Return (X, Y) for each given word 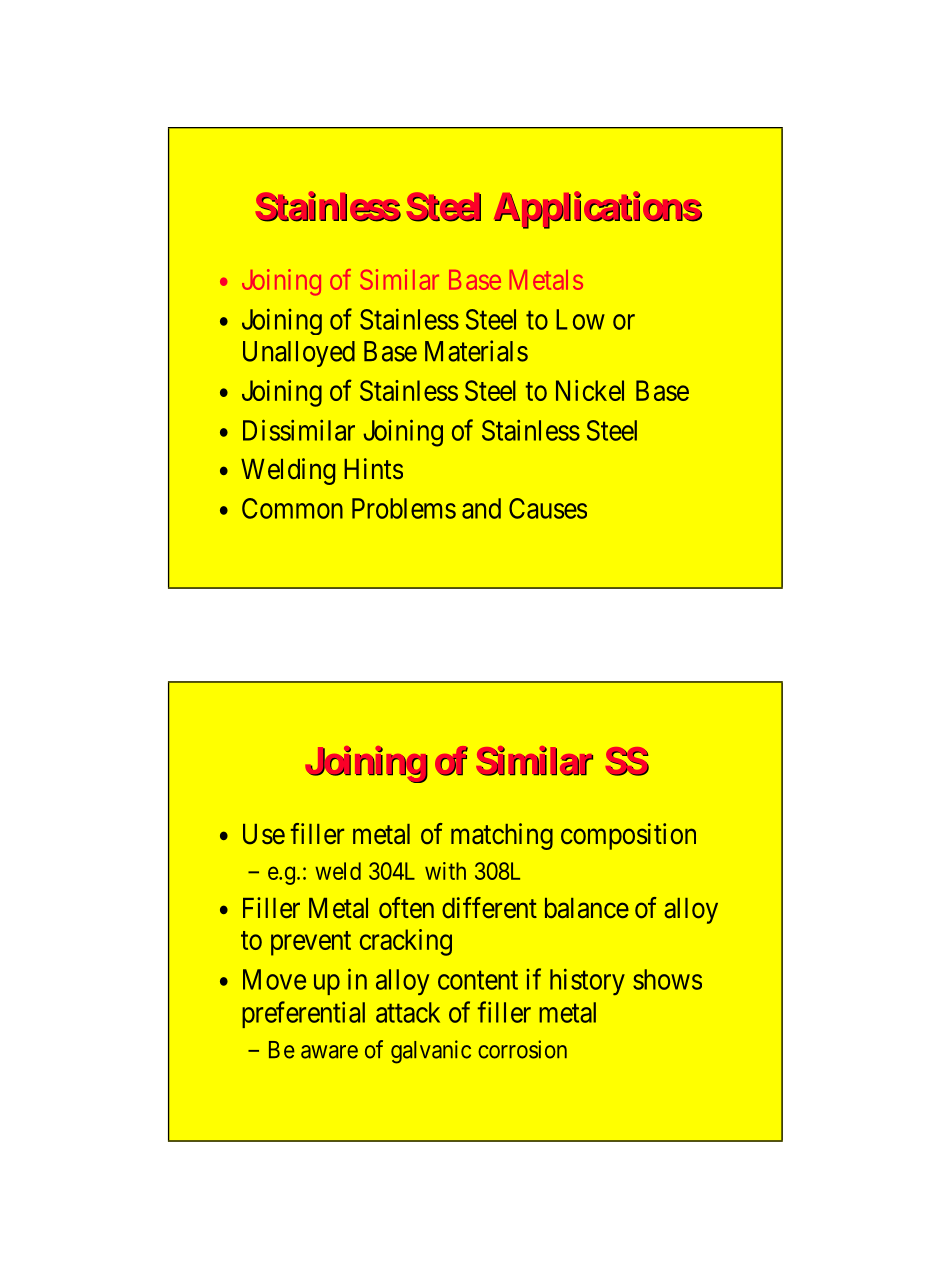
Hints (373, 468)
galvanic (431, 1052)
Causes (548, 508)
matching (502, 836)
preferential (303, 1014)
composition (628, 836)
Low (580, 319)
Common (292, 508)
